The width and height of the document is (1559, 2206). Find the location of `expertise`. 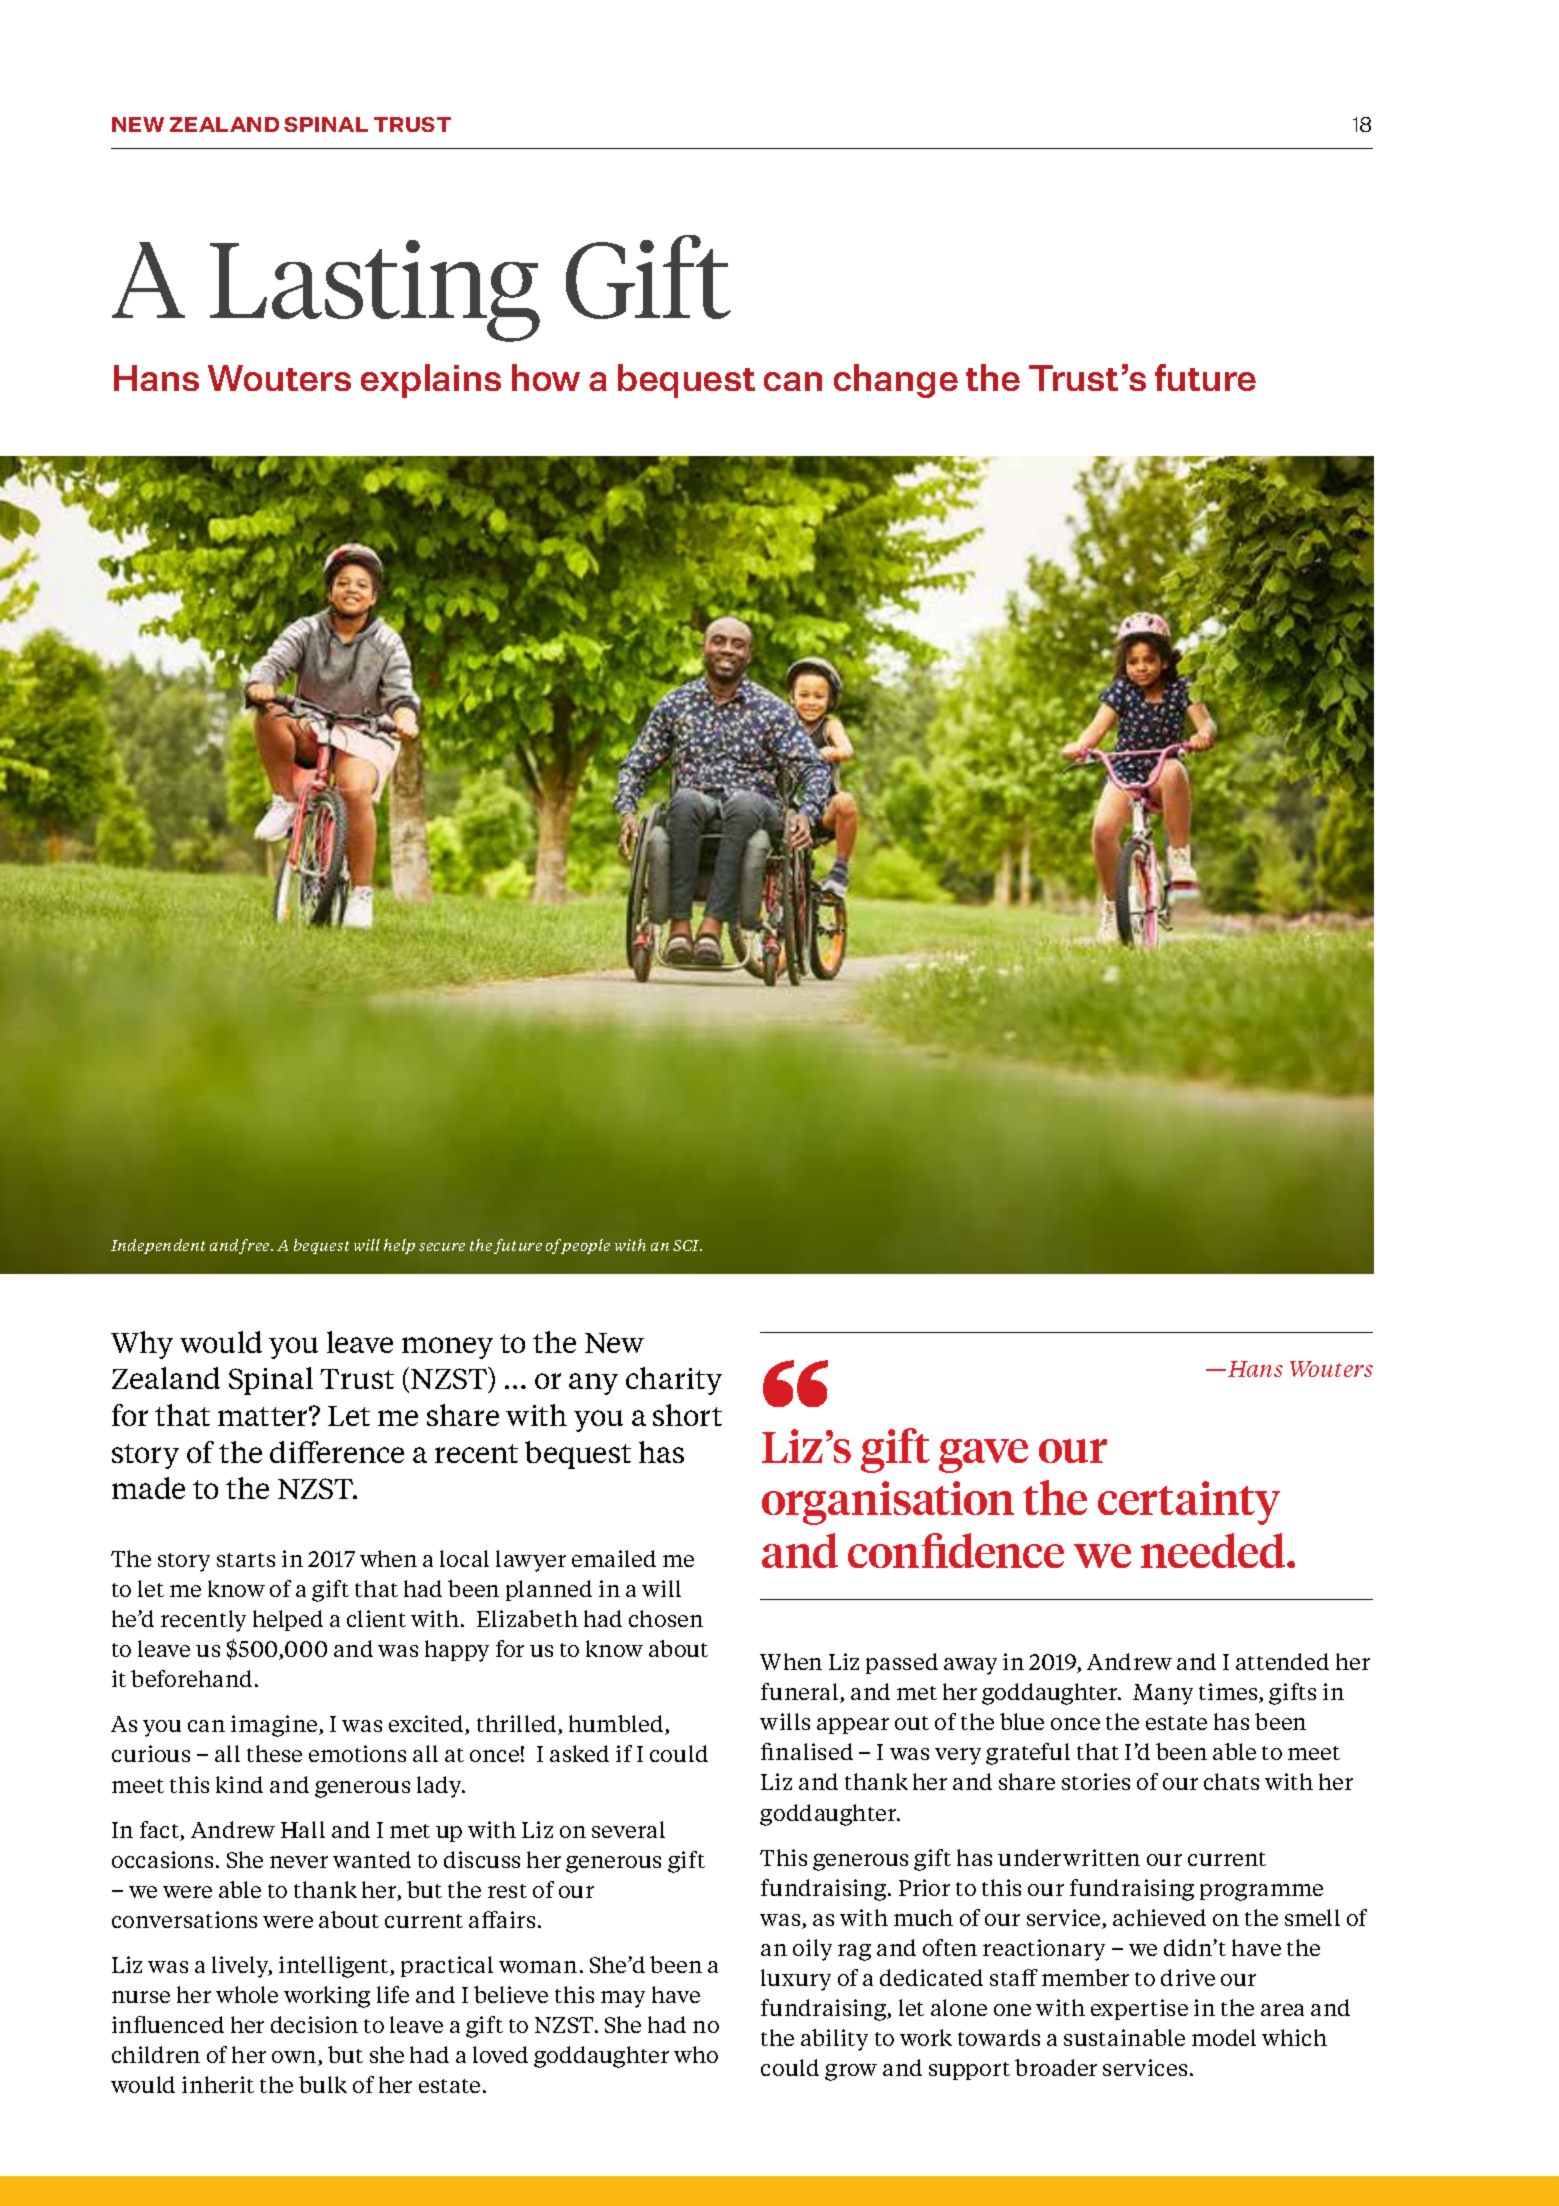

expertise is located at coordinates (1139, 2009).
